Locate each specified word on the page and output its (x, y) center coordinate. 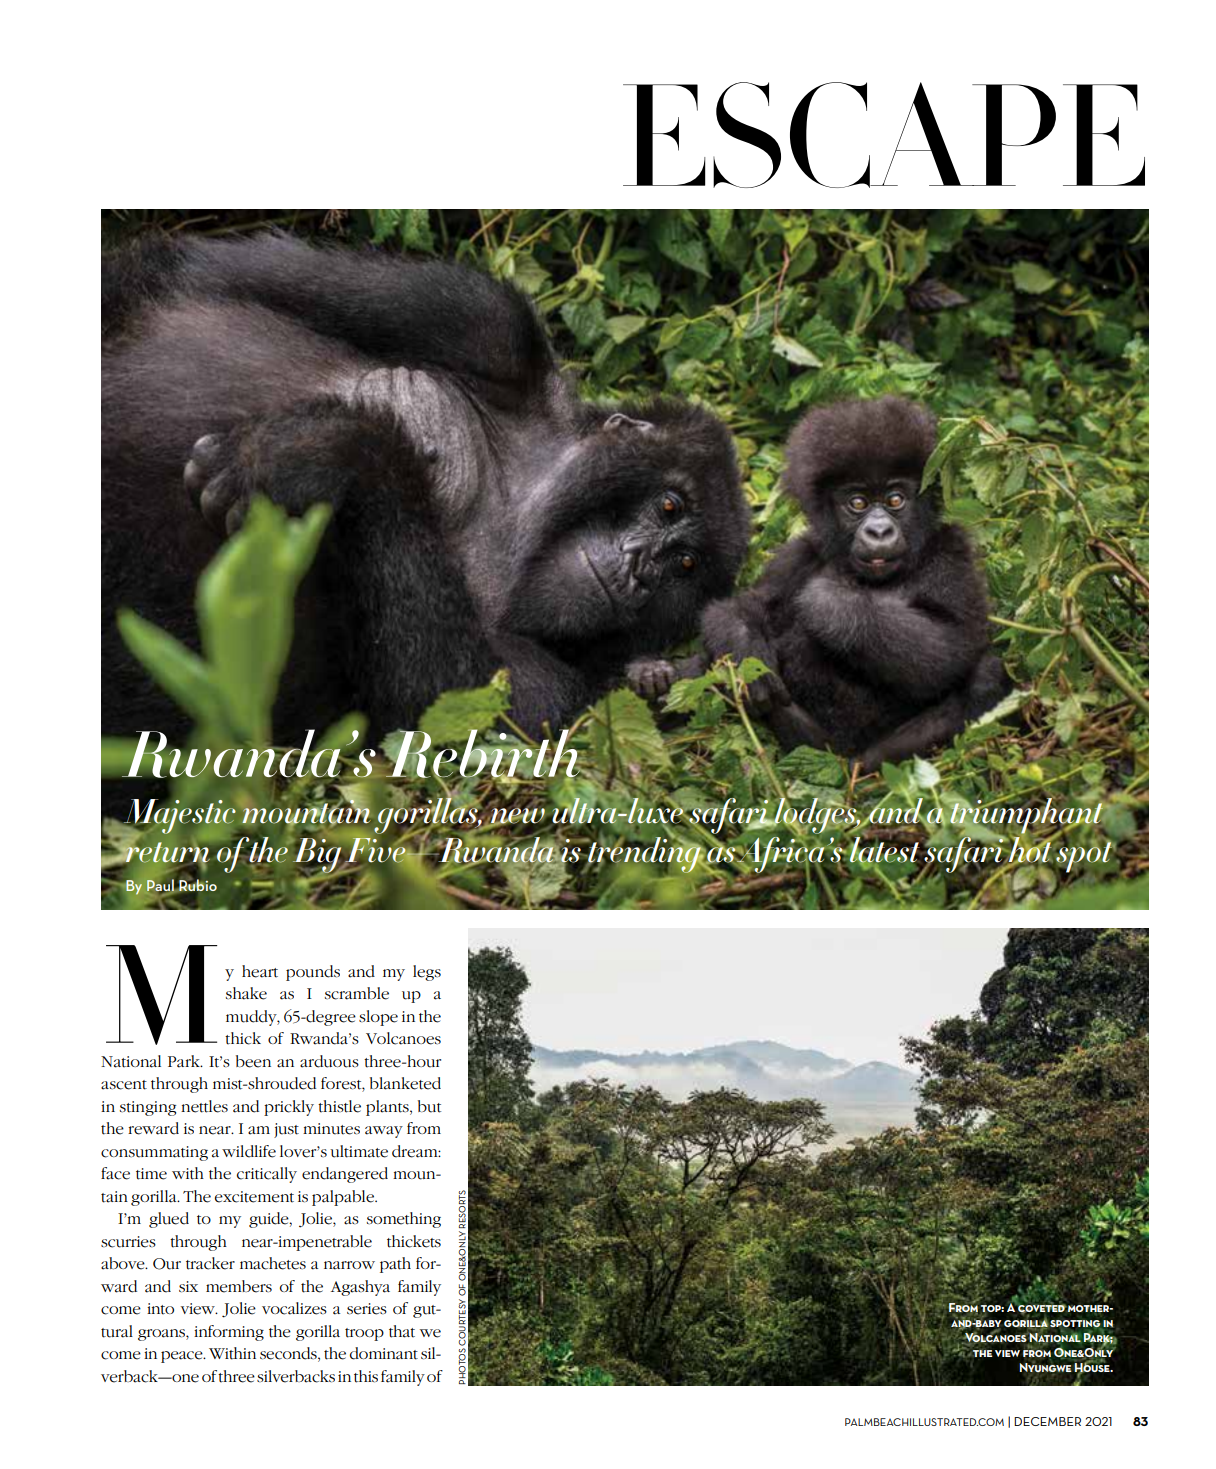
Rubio (197, 885)
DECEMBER (1047, 1421)
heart (260, 971)
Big (317, 856)
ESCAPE (884, 135)
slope (378, 1018)
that (402, 1331)
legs (427, 973)
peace (183, 1357)
